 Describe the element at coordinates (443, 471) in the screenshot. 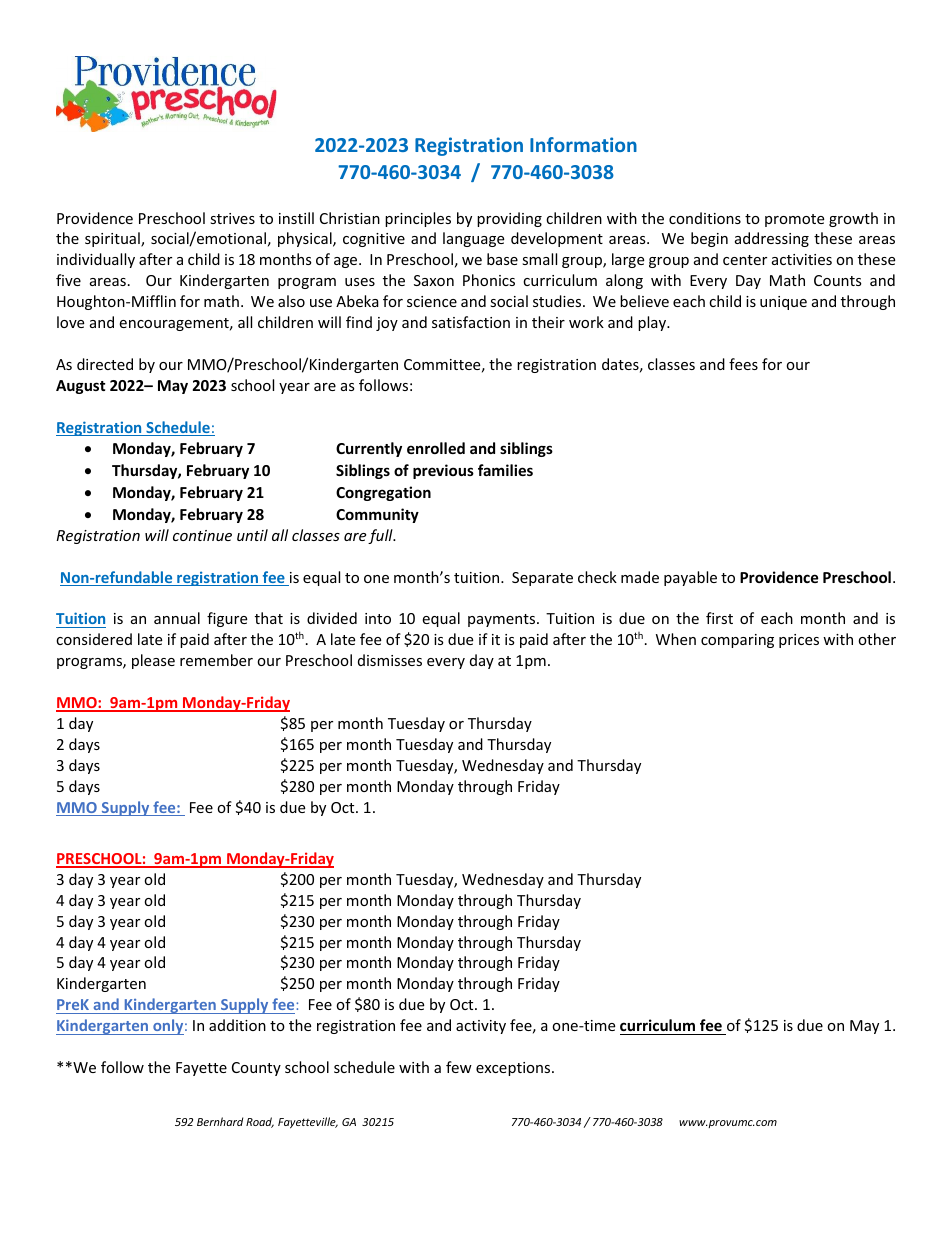

I see `previous` at that location.
